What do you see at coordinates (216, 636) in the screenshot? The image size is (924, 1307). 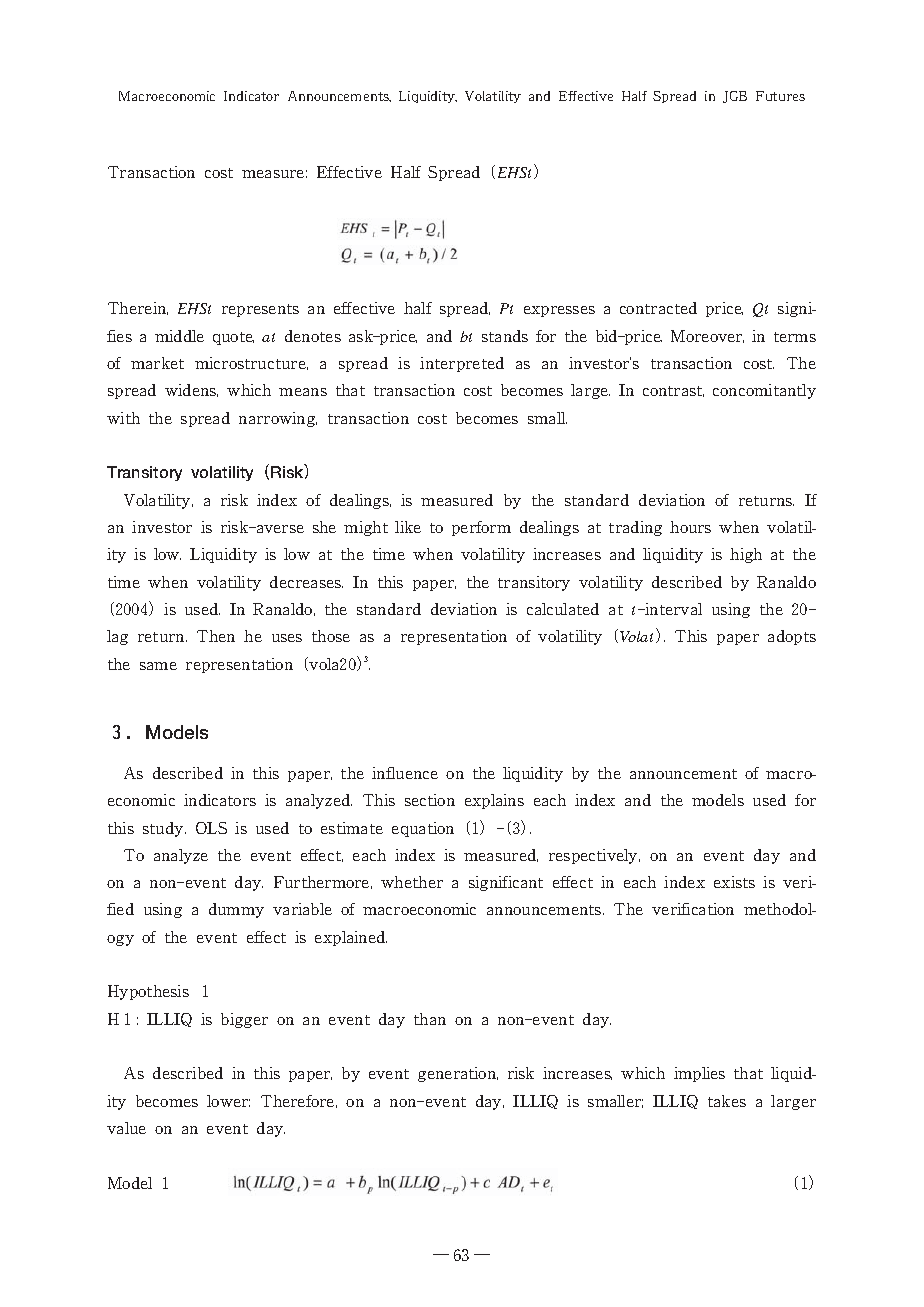 I see `Then` at bounding box center [216, 636].
